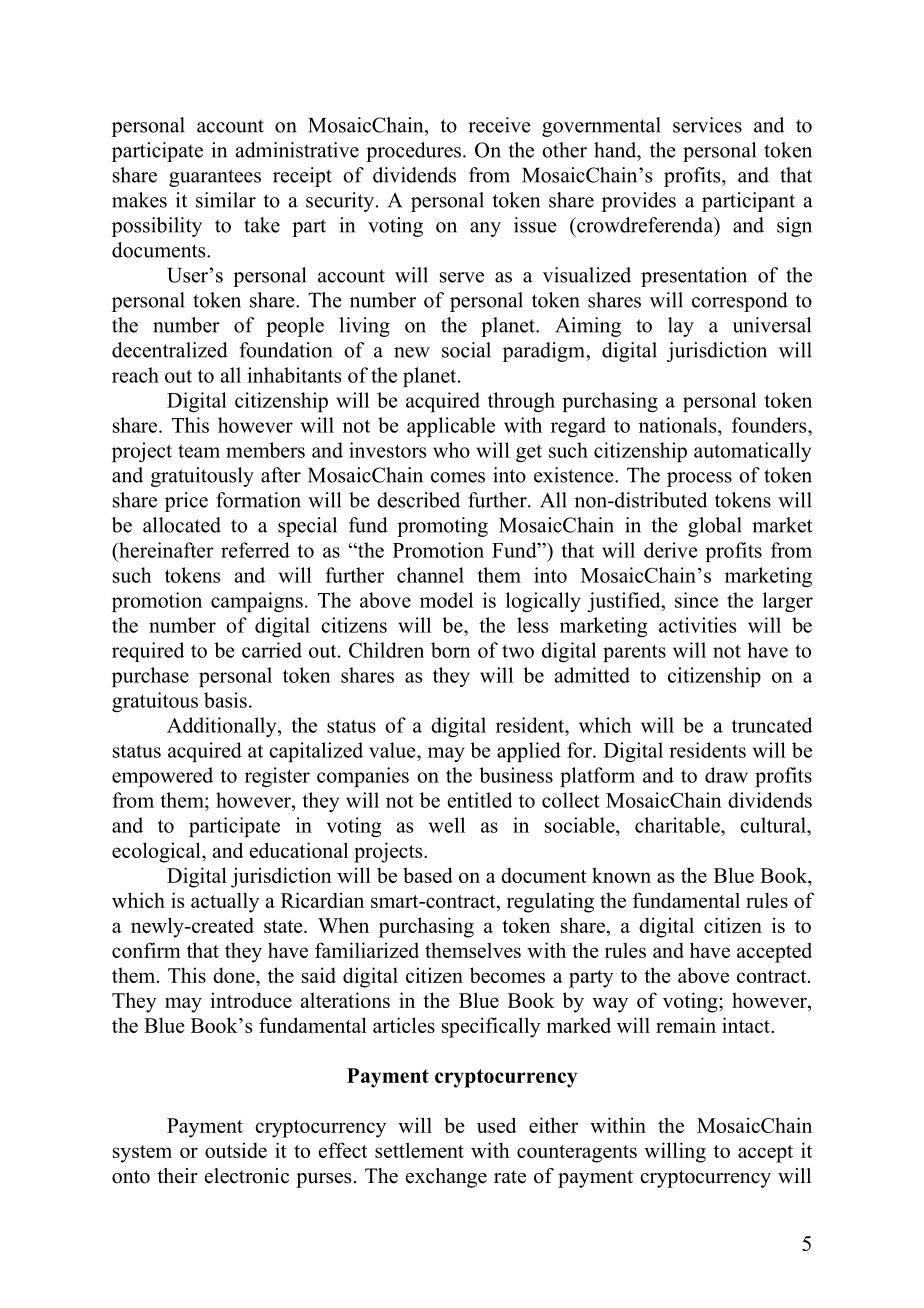 The image size is (924, 1308). I want to click on done, so click(235, 975).
